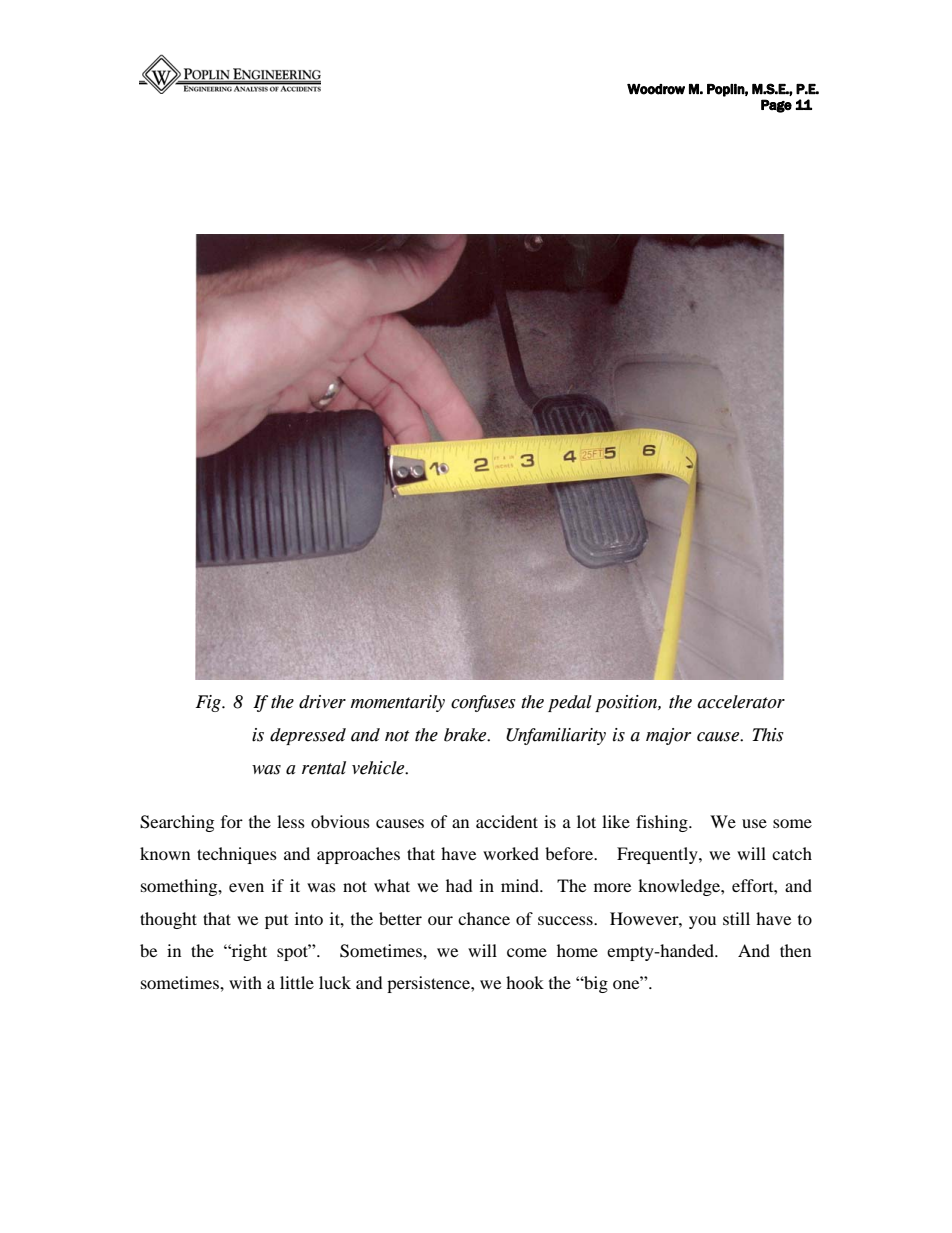  I want to click on Page, so click(776, 106).
